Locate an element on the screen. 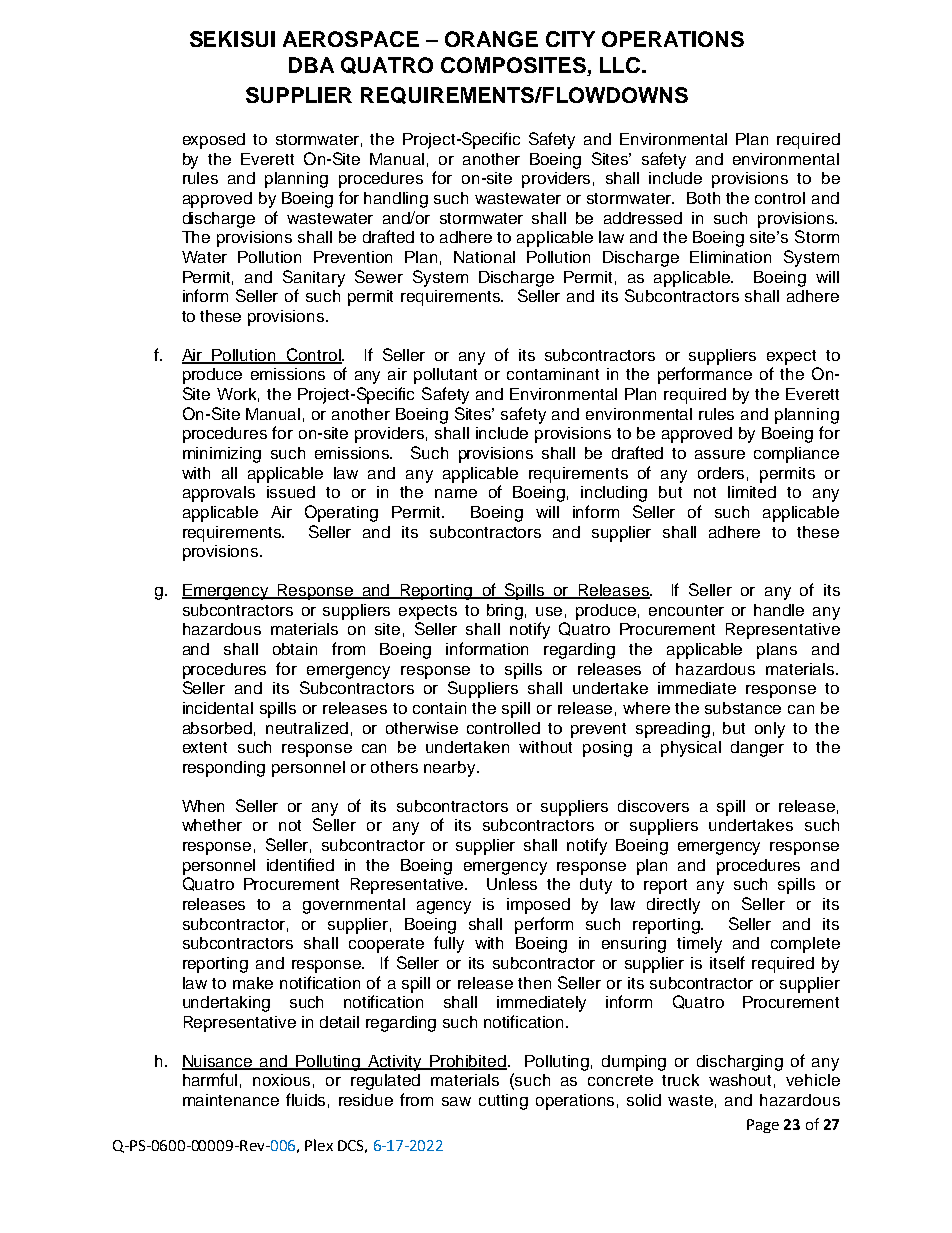 The width and height of the screenshot is (952, 1233). Elimination is located at coordinates (730, 257).
